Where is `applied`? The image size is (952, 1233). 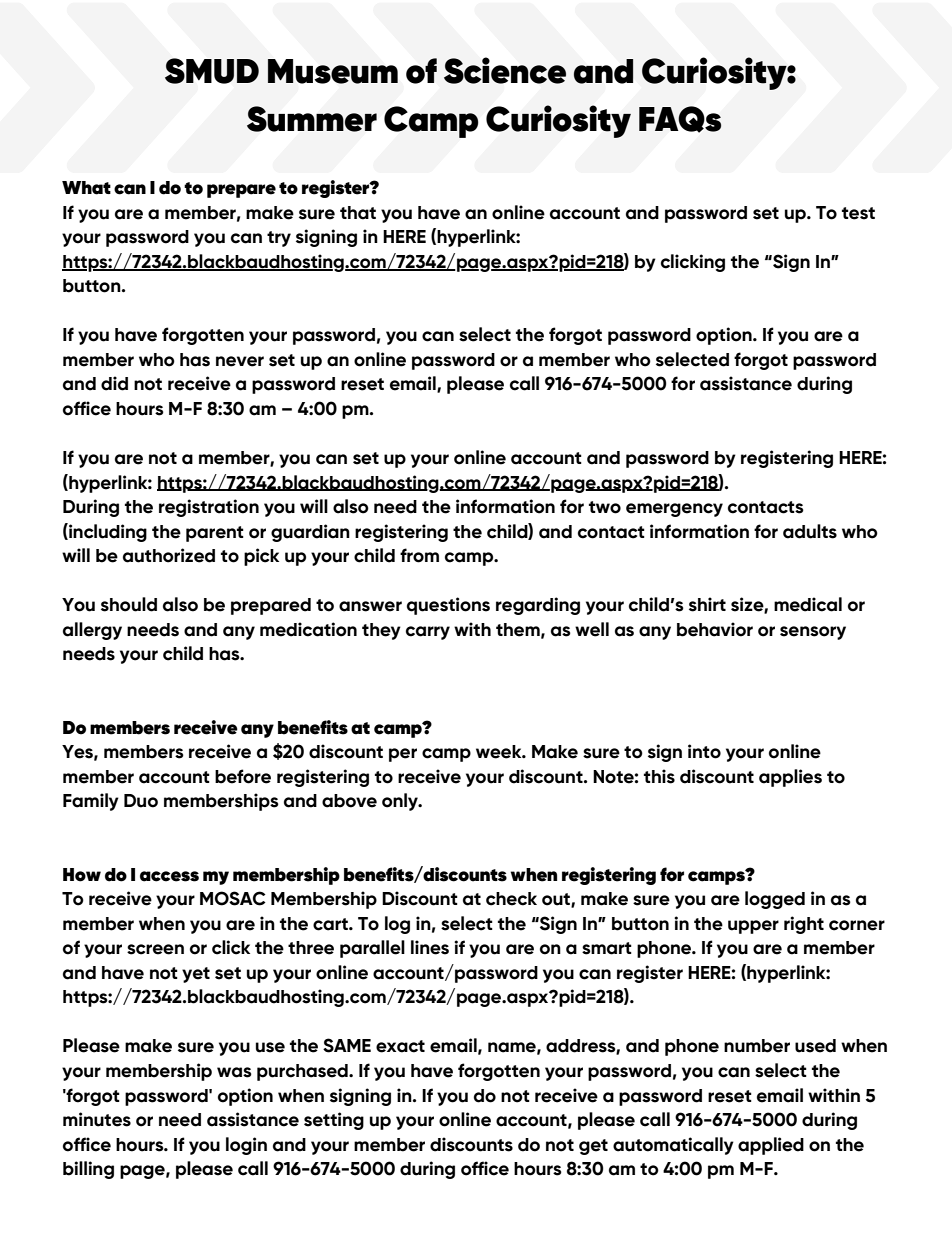
applied is located at coordinates (771, 1146).
